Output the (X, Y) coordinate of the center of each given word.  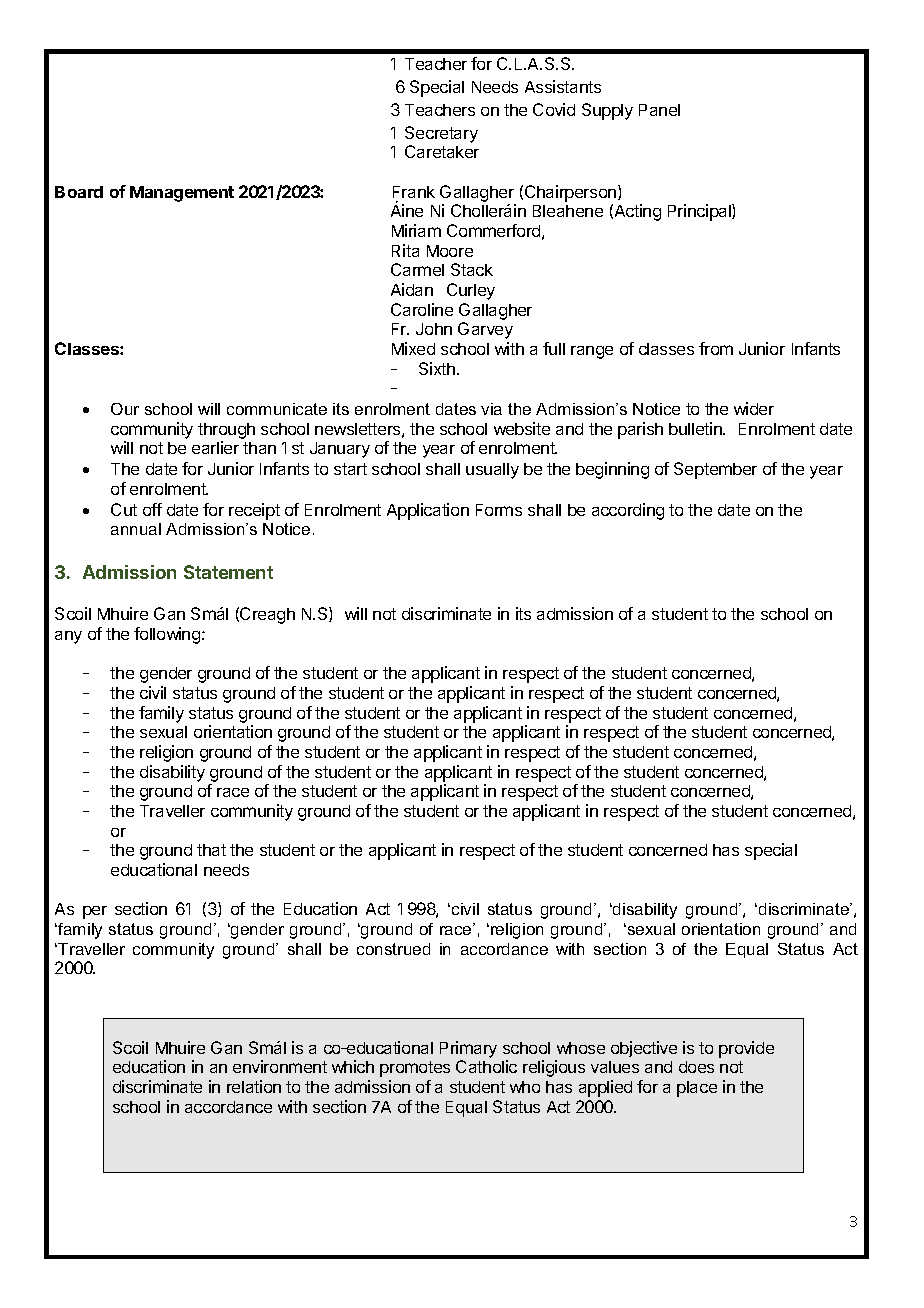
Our (125, 409)
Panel (659, 110)
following (167, 635)
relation (254, 1086)
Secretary (441, 134)
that (211, 850)
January (340, 450)
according (628, 511)
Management (182, 194)
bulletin (696, 428)
